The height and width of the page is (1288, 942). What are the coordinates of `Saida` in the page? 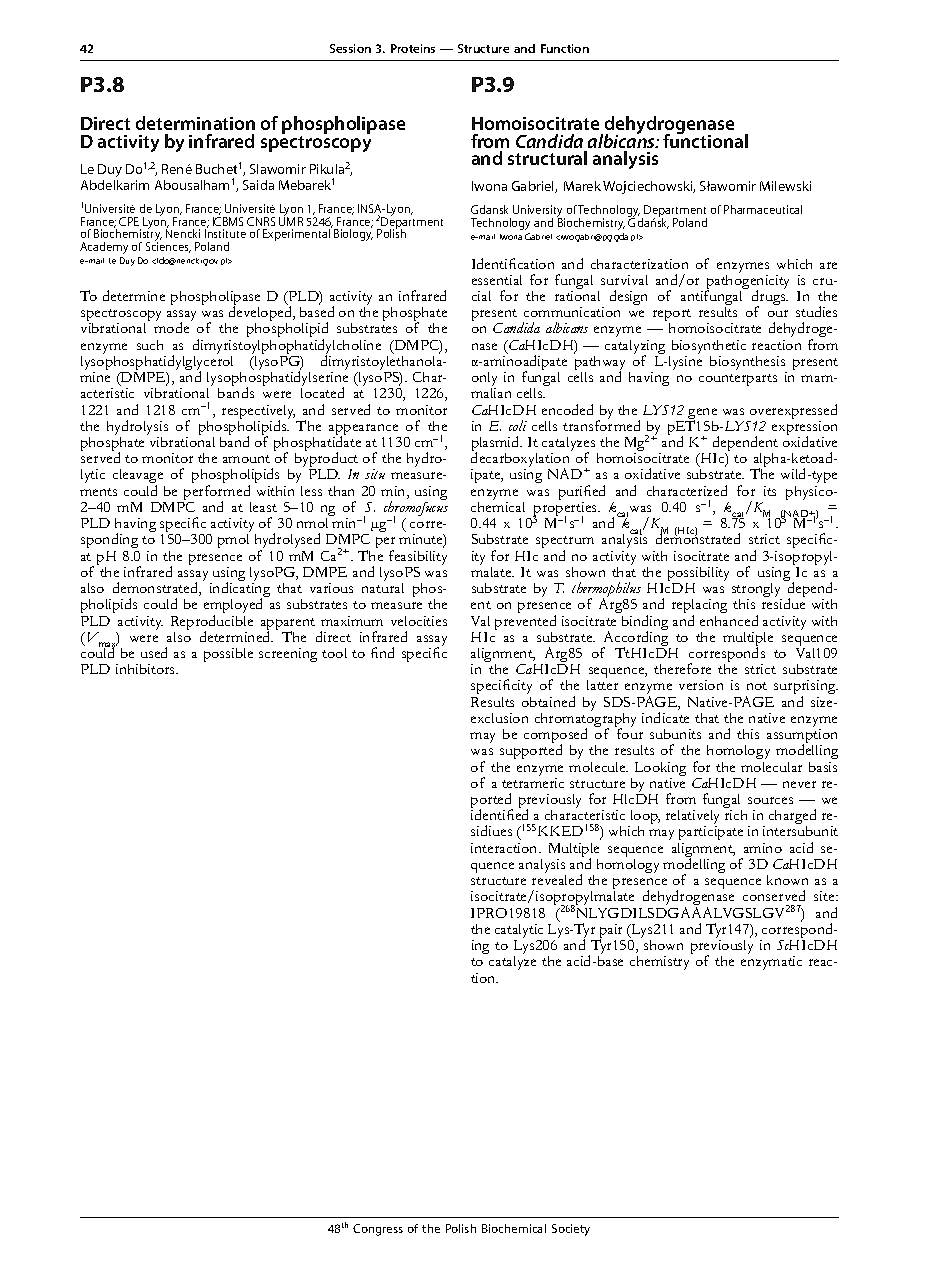 It's located at (258, 185).
